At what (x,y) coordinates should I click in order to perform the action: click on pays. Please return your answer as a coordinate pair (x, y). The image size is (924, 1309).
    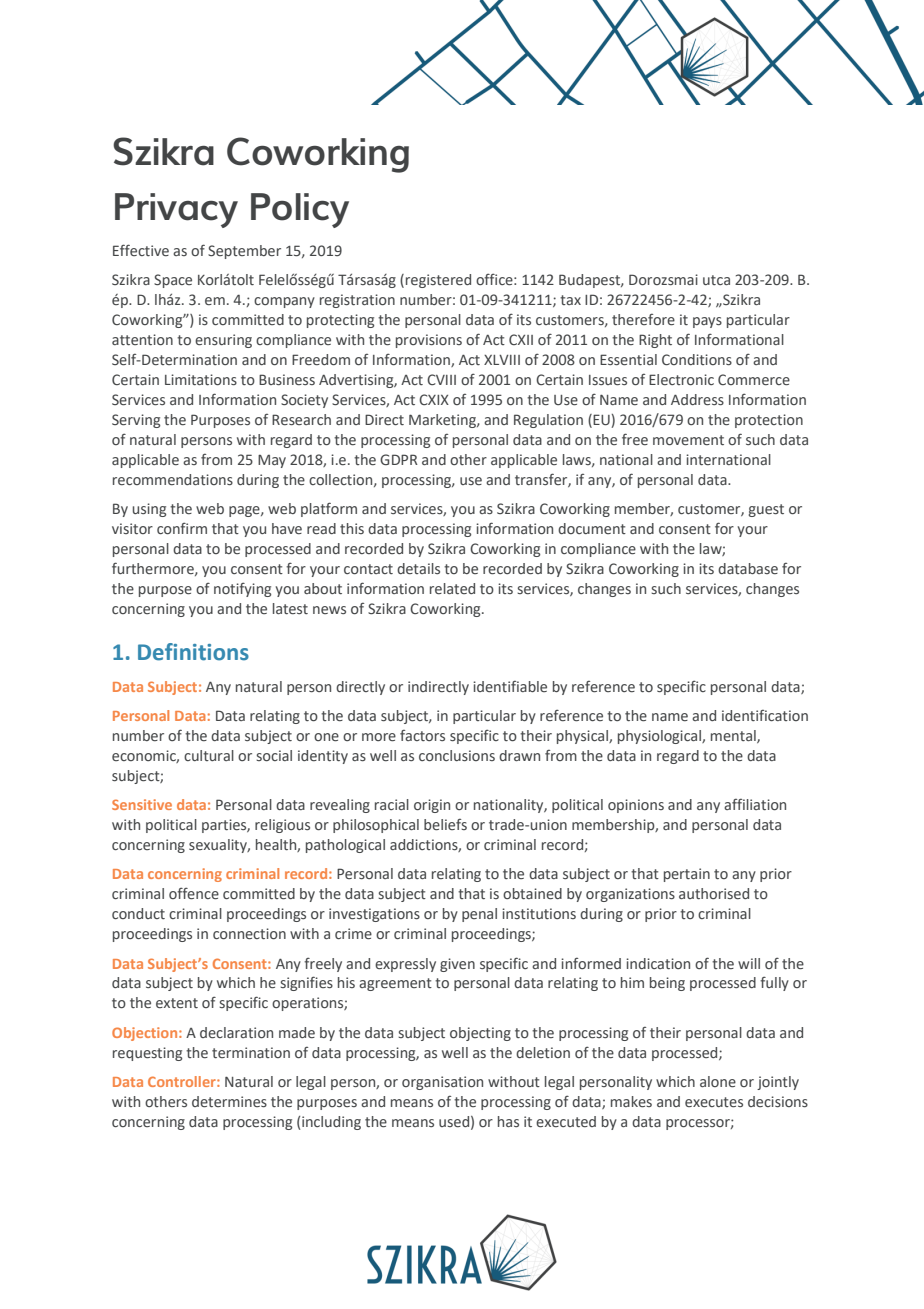
    Looking at the image, I should click on (707, 322).
